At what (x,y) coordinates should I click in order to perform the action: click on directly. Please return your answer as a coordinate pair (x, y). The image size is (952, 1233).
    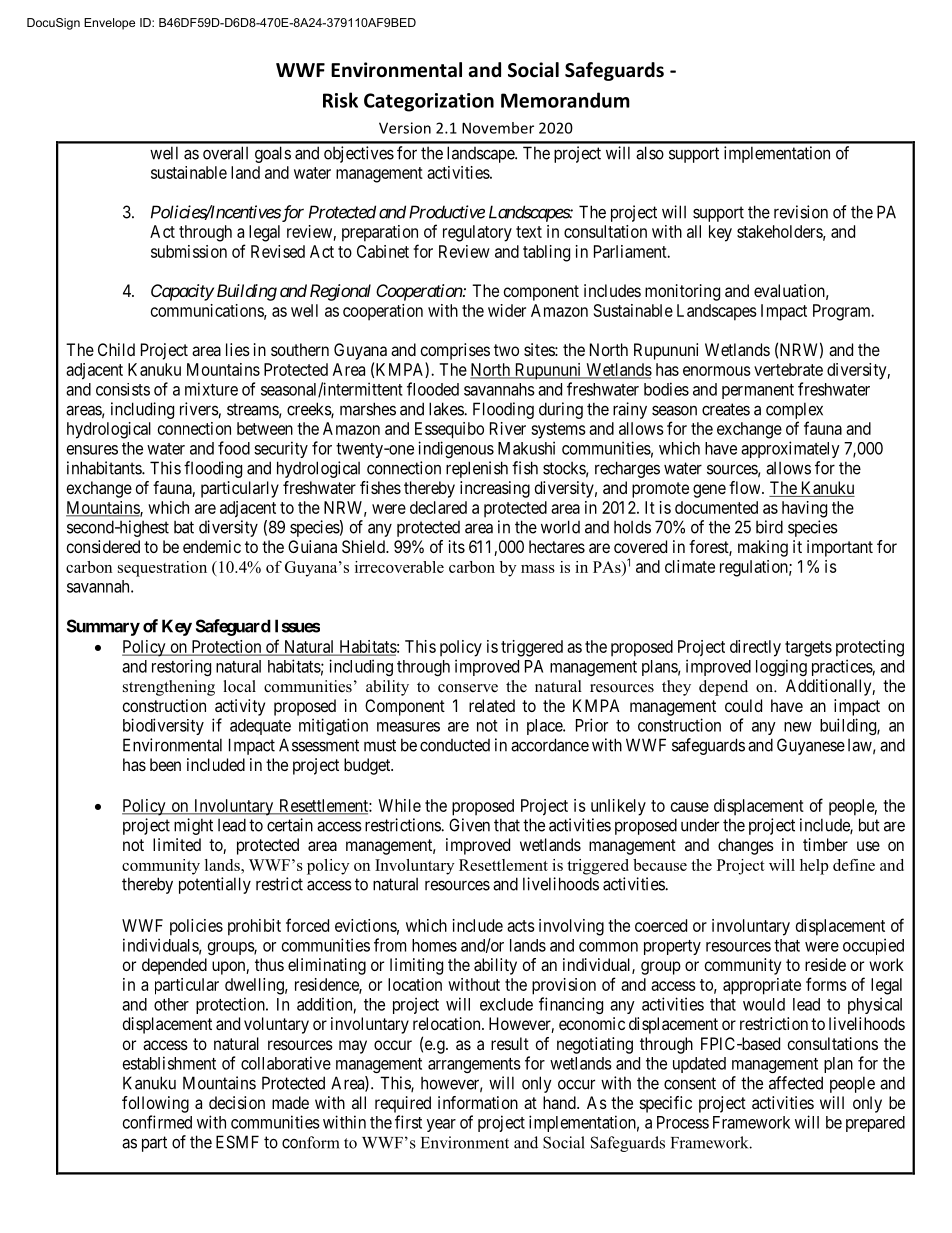
    Looking at the image, I should click on (755, 648).
